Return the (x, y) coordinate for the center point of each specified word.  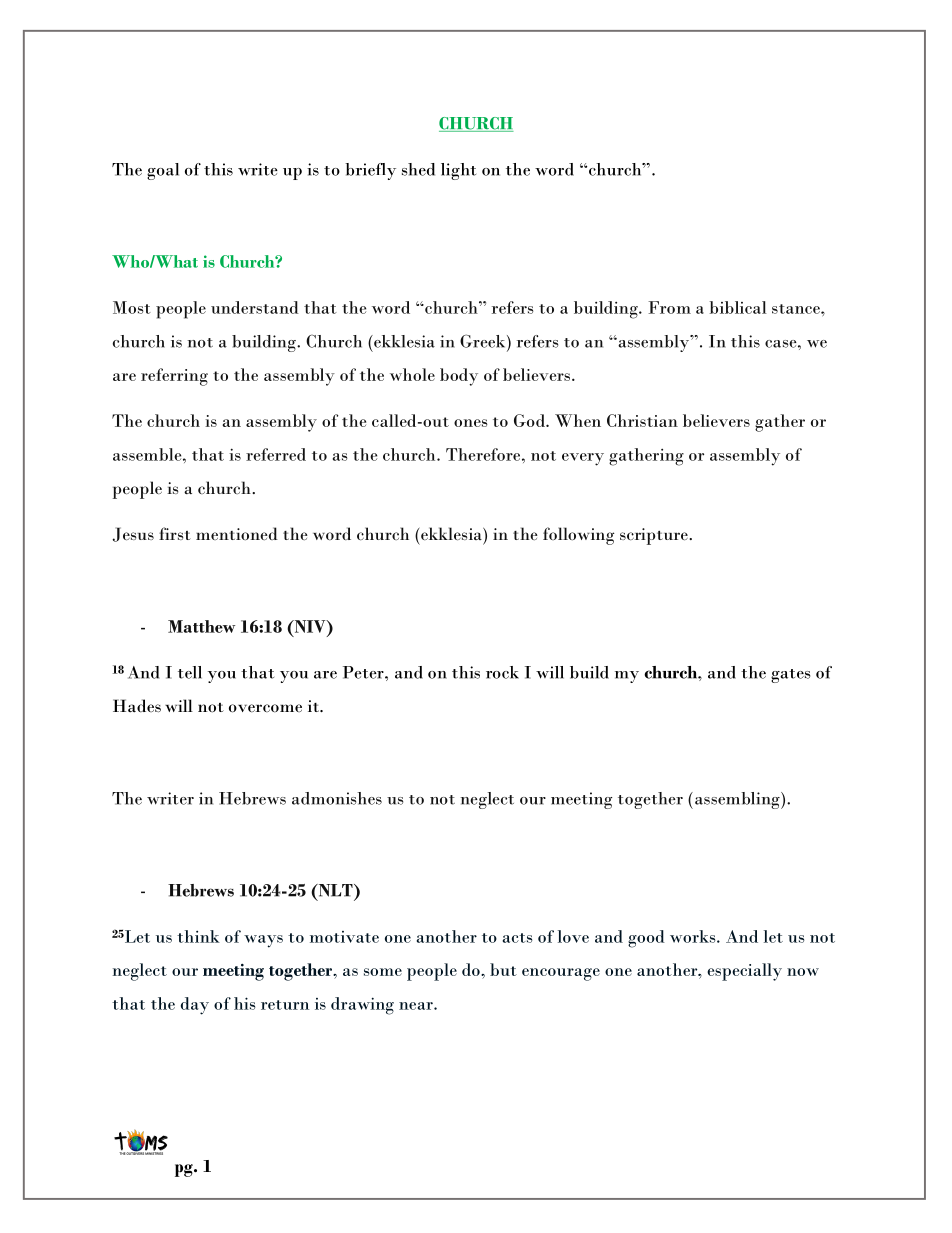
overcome (265, 708)
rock (502, 672)
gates (790, 676)
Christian (642, 420)
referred (276, 454)
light (458, 171)
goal (163, 171)
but (503, 969)
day (195, 1006)
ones (471, 423)
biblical (738, 307)
